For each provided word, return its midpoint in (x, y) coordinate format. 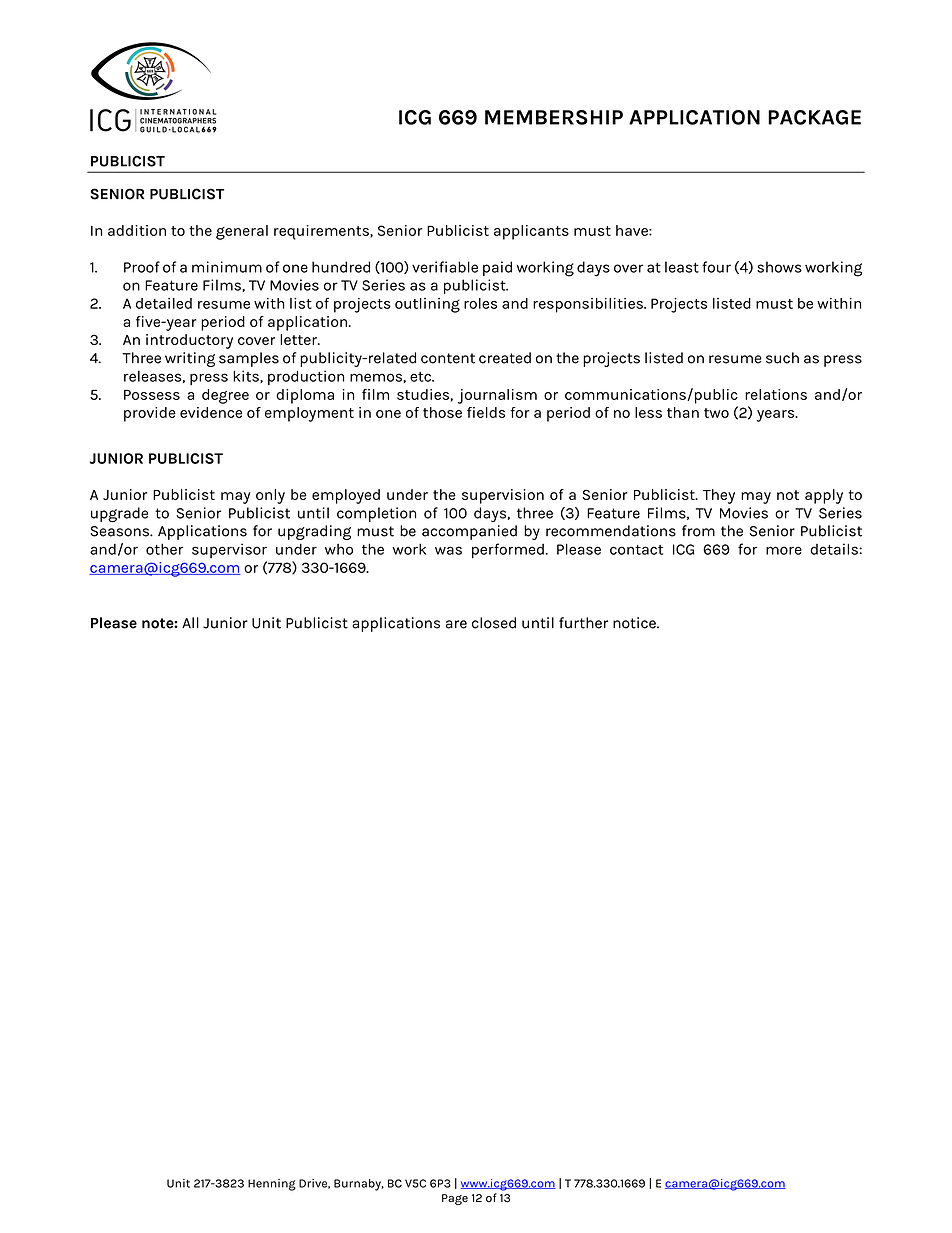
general (242, 232)
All (190, 622)
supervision (503, 496)
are (456, 624)
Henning (272, 1185)
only (270, 496)
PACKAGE (814, 117)
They (719, 496)
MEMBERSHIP (554, 117)
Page (455, 1199)
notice (635, 623)
